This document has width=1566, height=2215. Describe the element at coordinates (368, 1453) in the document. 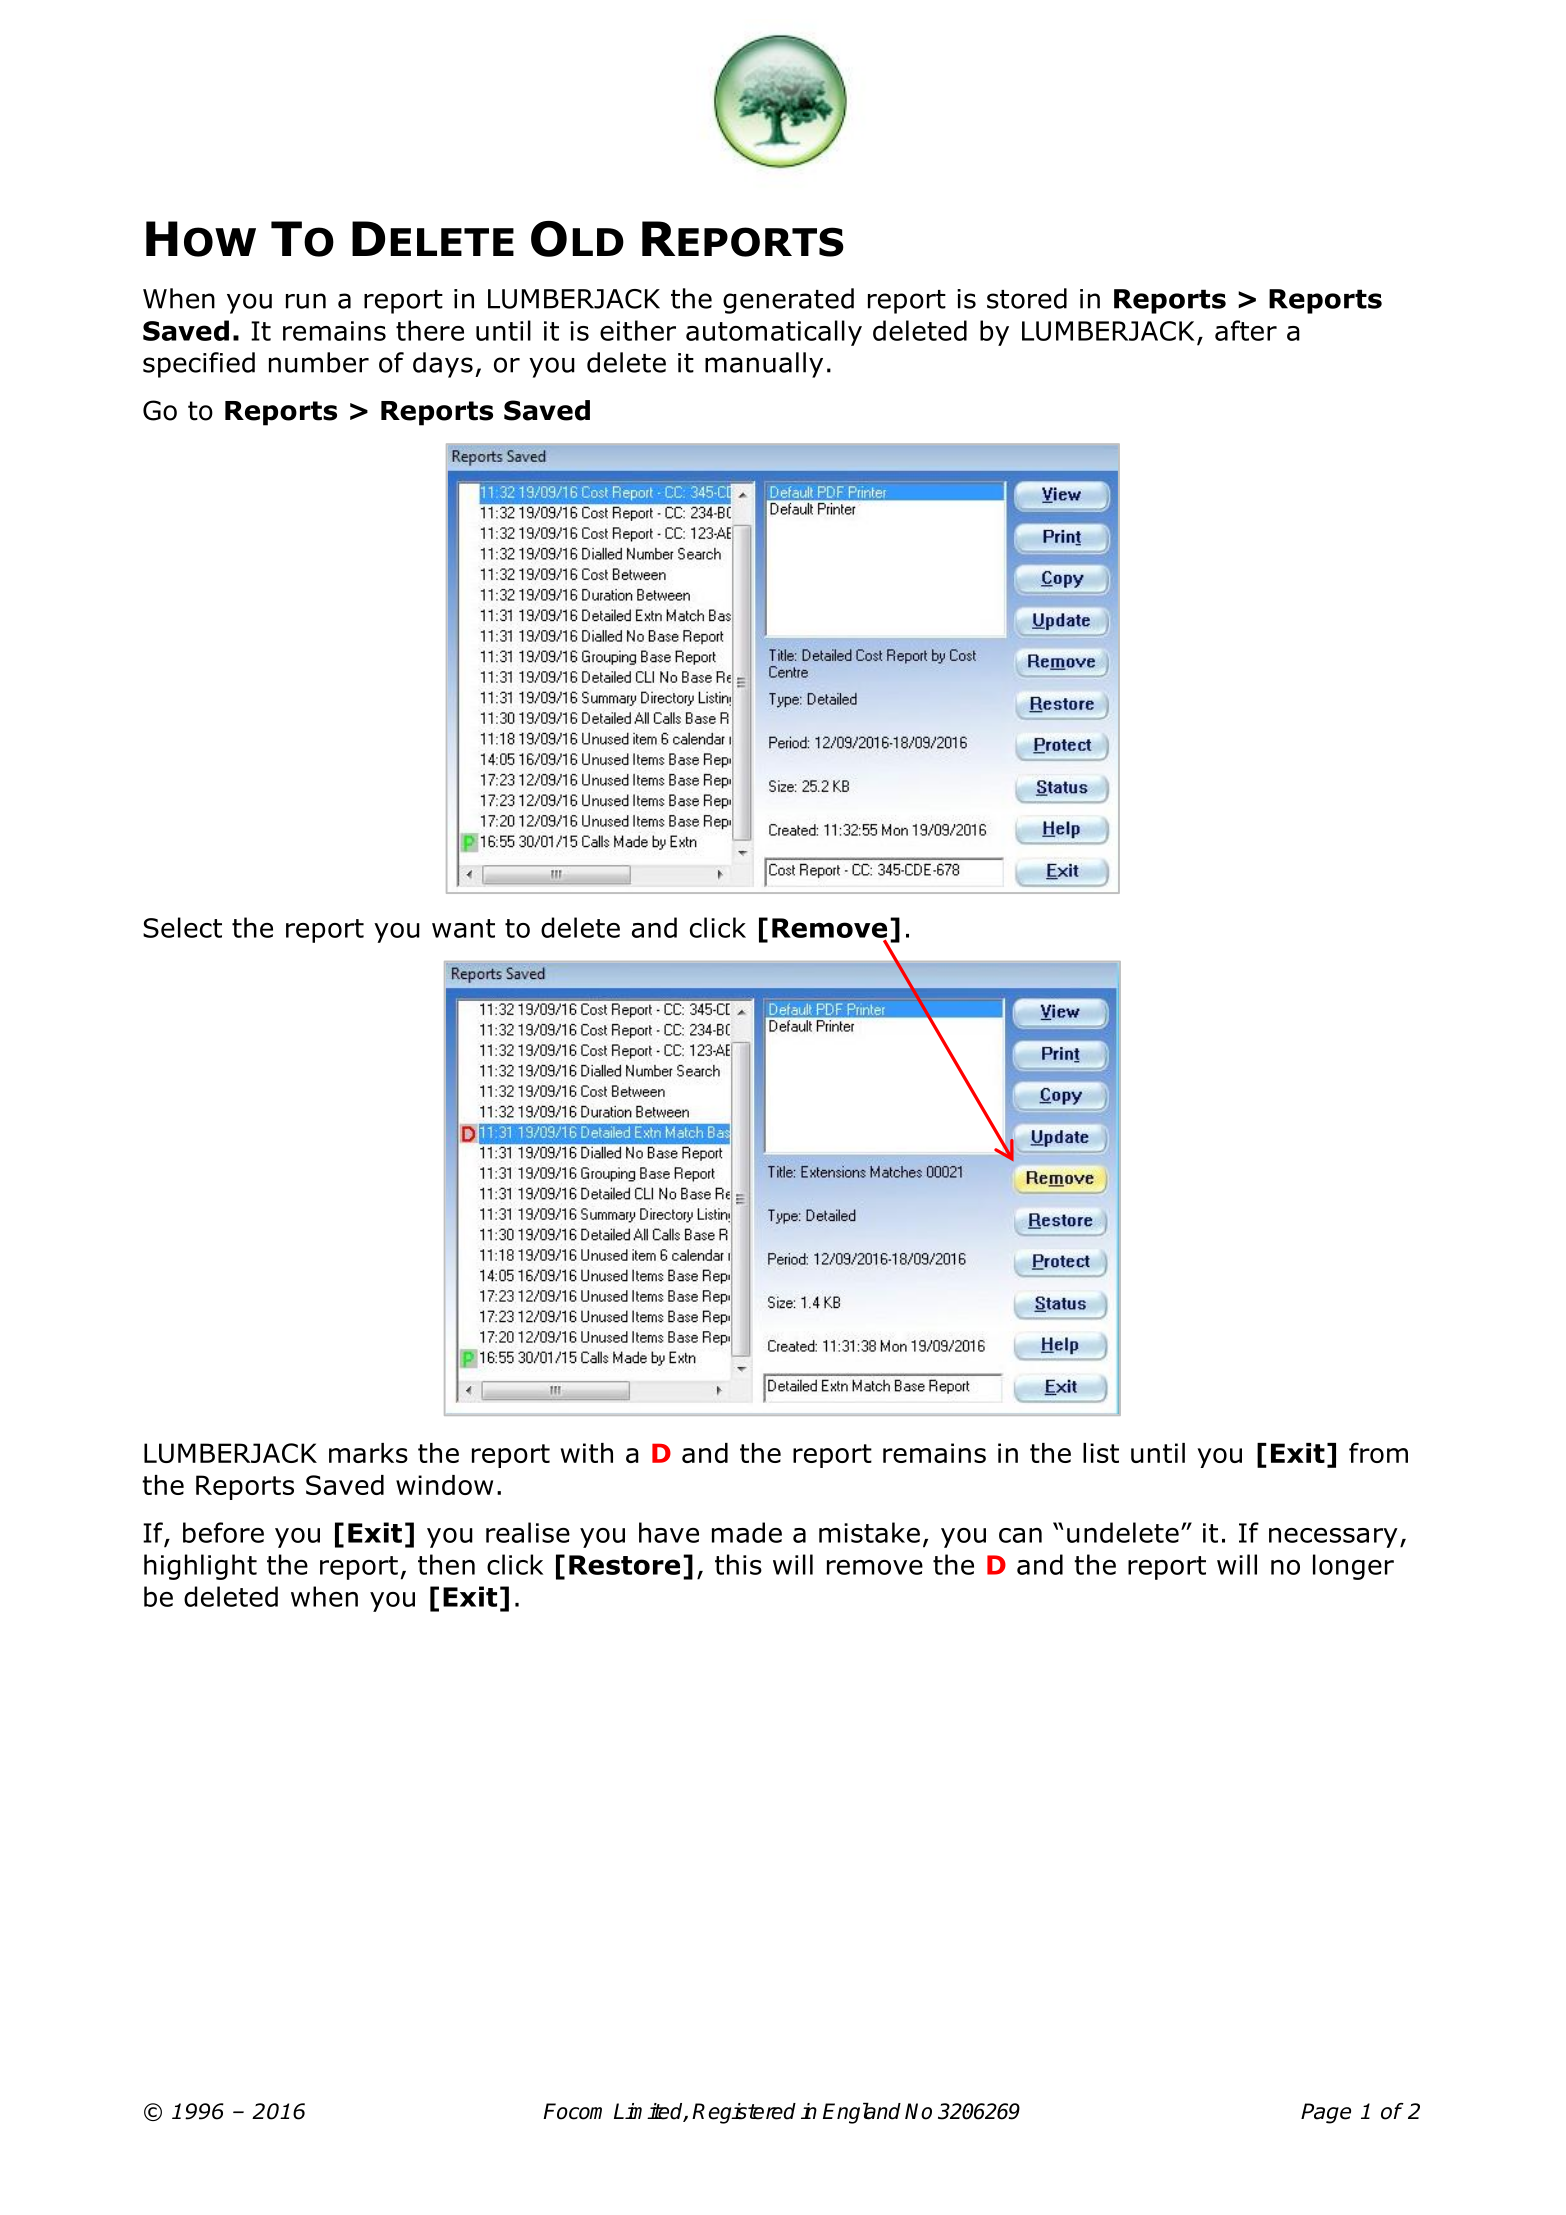

I see `marks` at that location.
